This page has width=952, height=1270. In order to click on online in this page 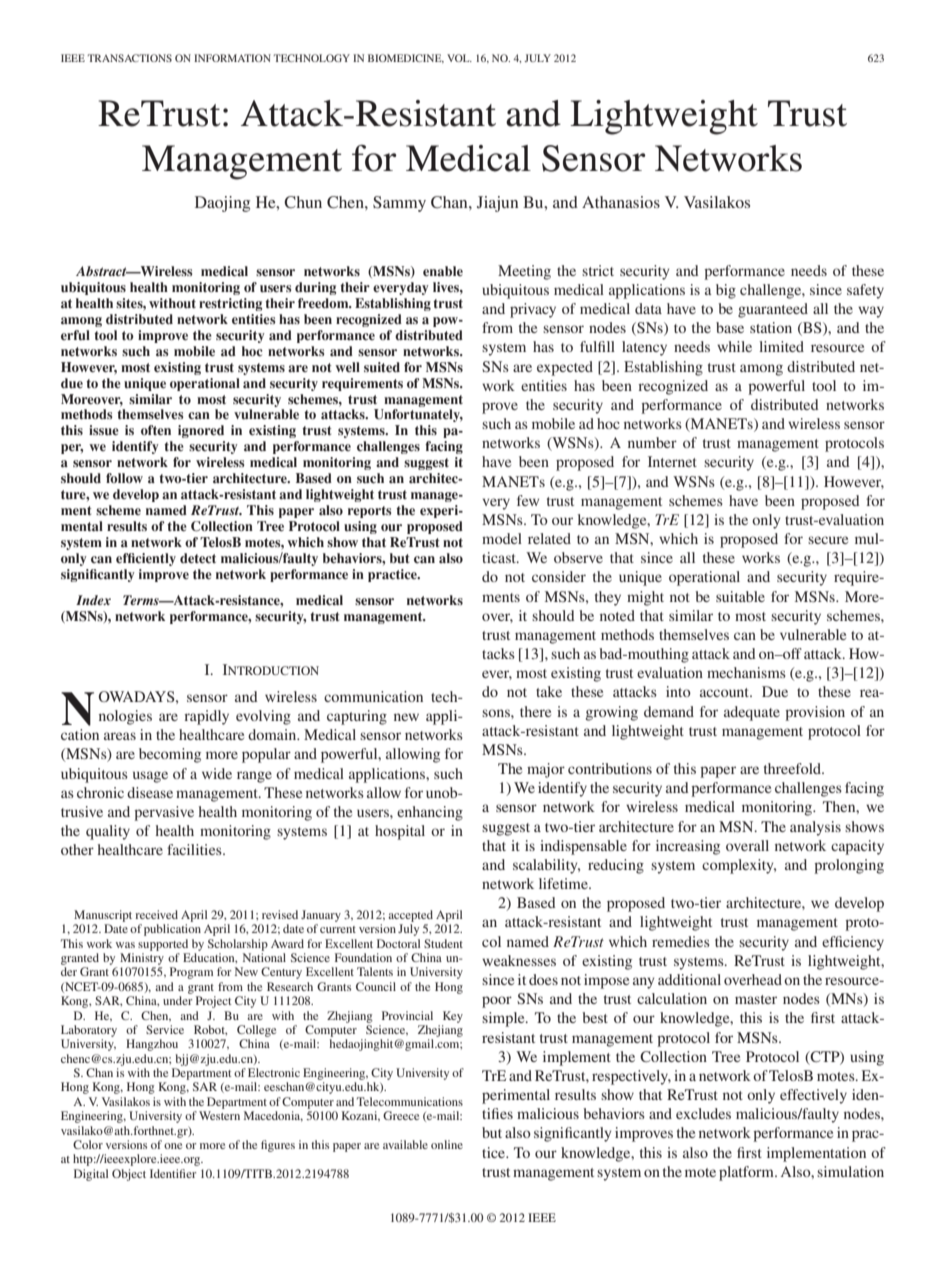, I will do `click(447, 1144)`.
